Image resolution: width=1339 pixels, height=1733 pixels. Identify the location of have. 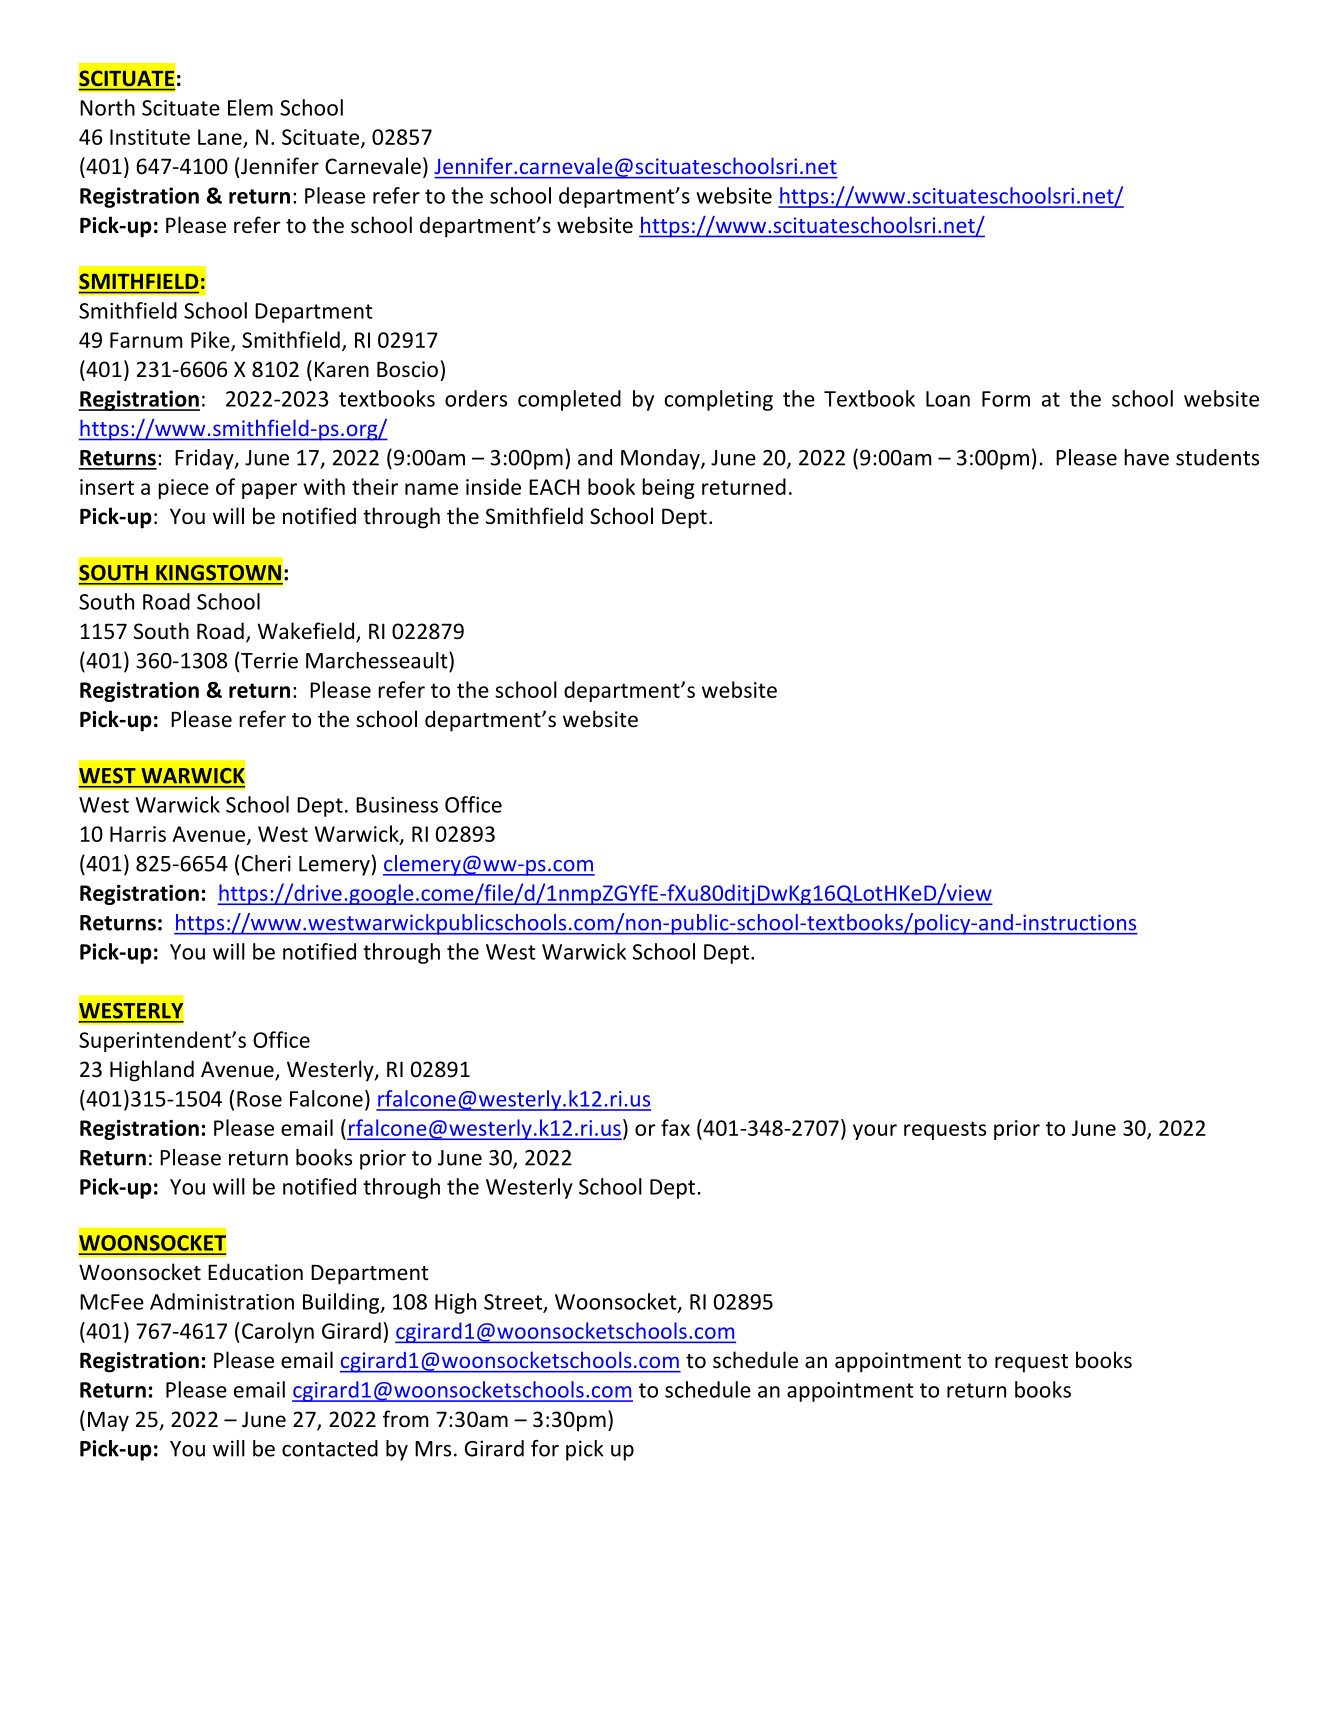
(1146, 457).
